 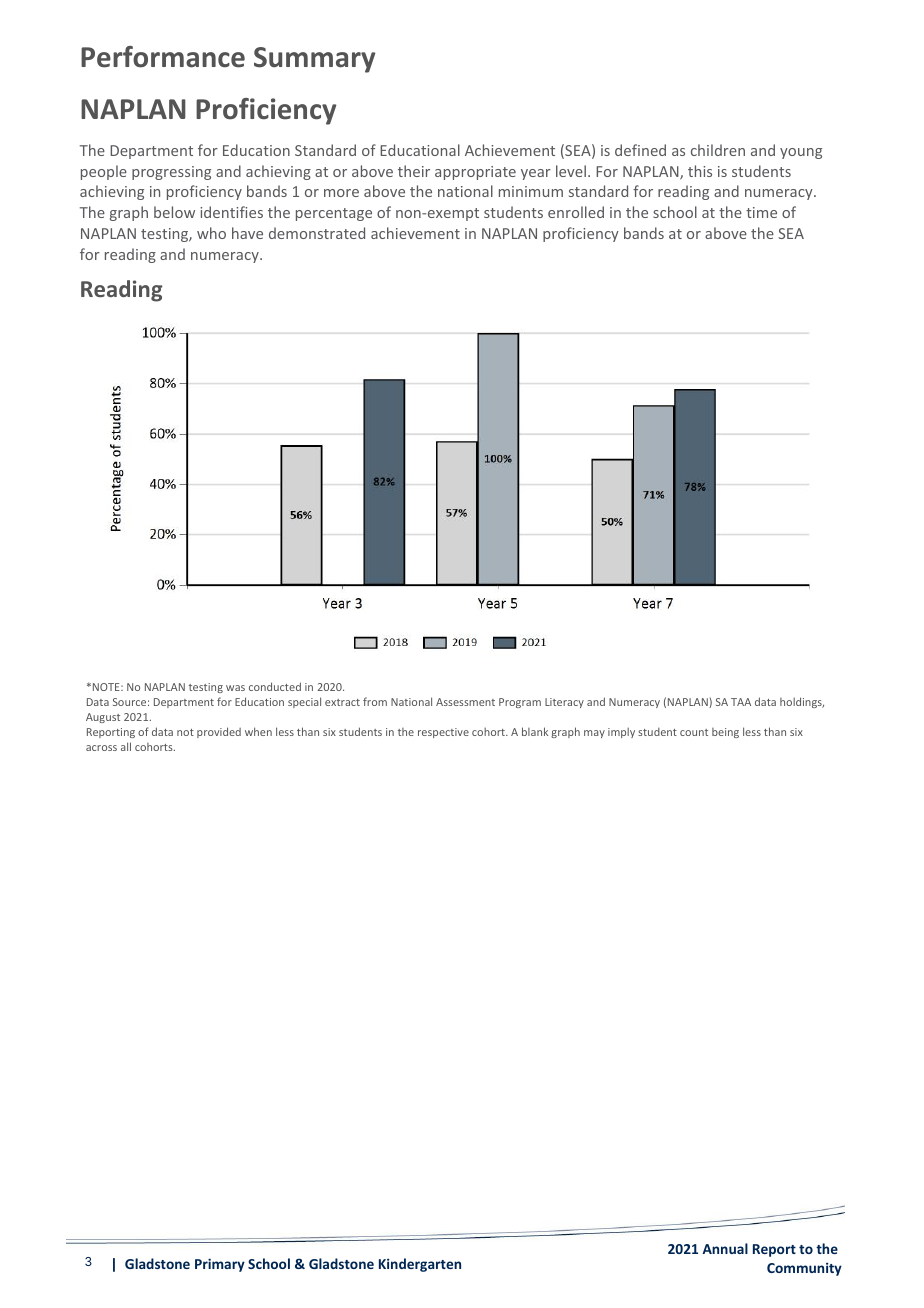 I want to click on TAA, so click(x=741, y=702).
